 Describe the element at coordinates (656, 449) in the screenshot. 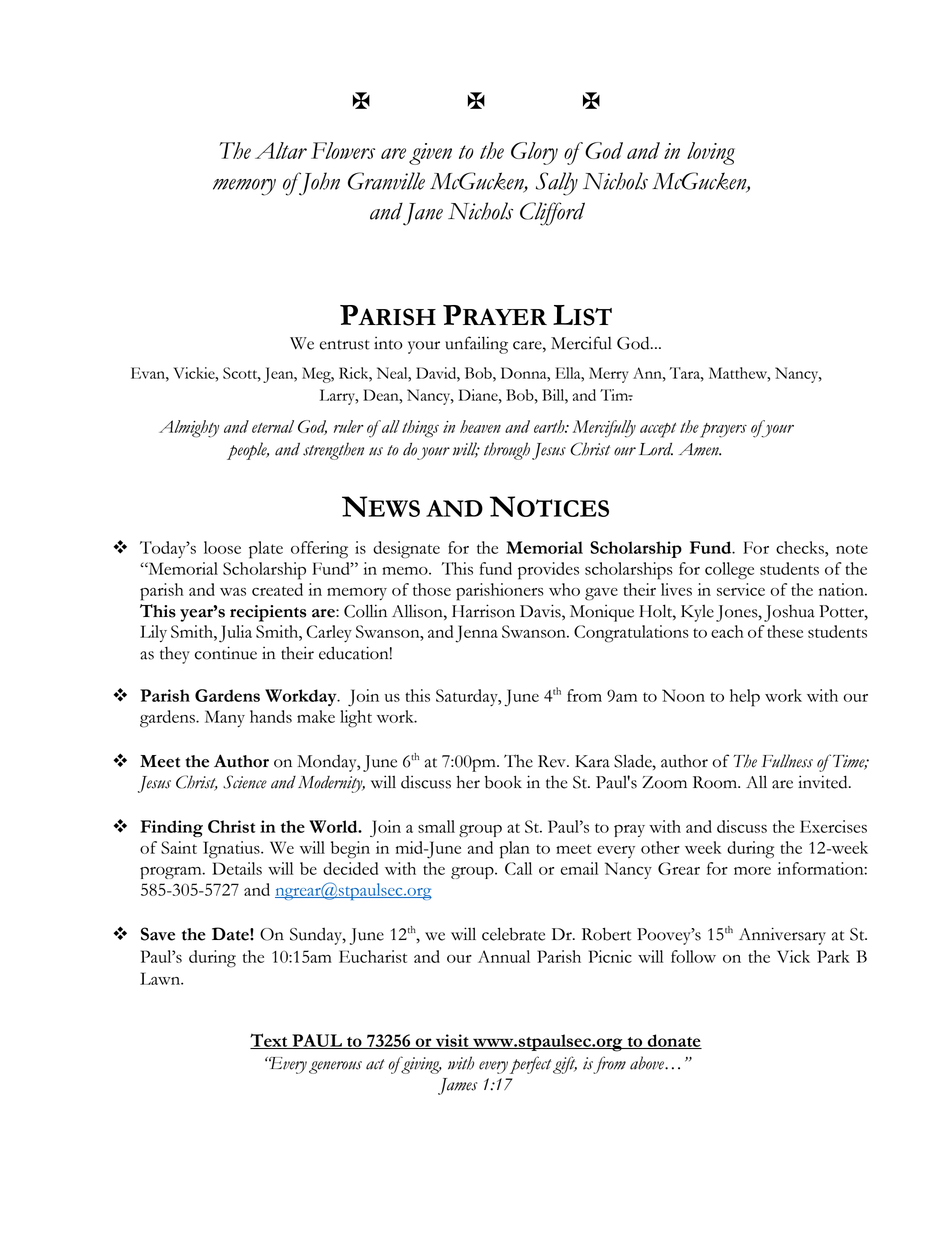

I see `Lord` at that location.
